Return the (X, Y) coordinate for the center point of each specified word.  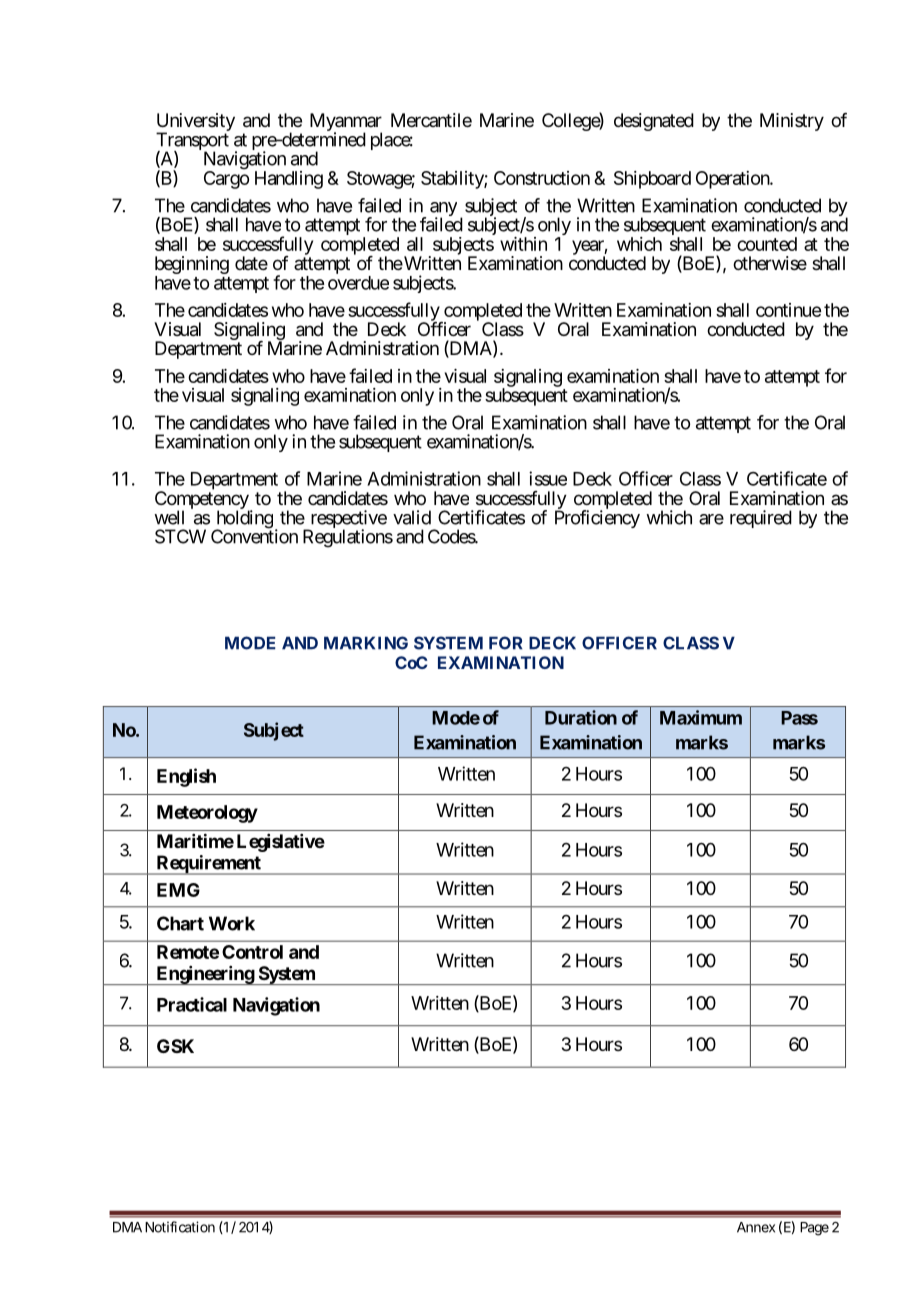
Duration (581, 717)
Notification (180, 1227)
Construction (542, 178)
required (761, 519)
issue (548, 478)
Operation (733, 180)
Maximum (701, 717)
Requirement (208, 865)
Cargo (226, 180)
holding (243, 520)
